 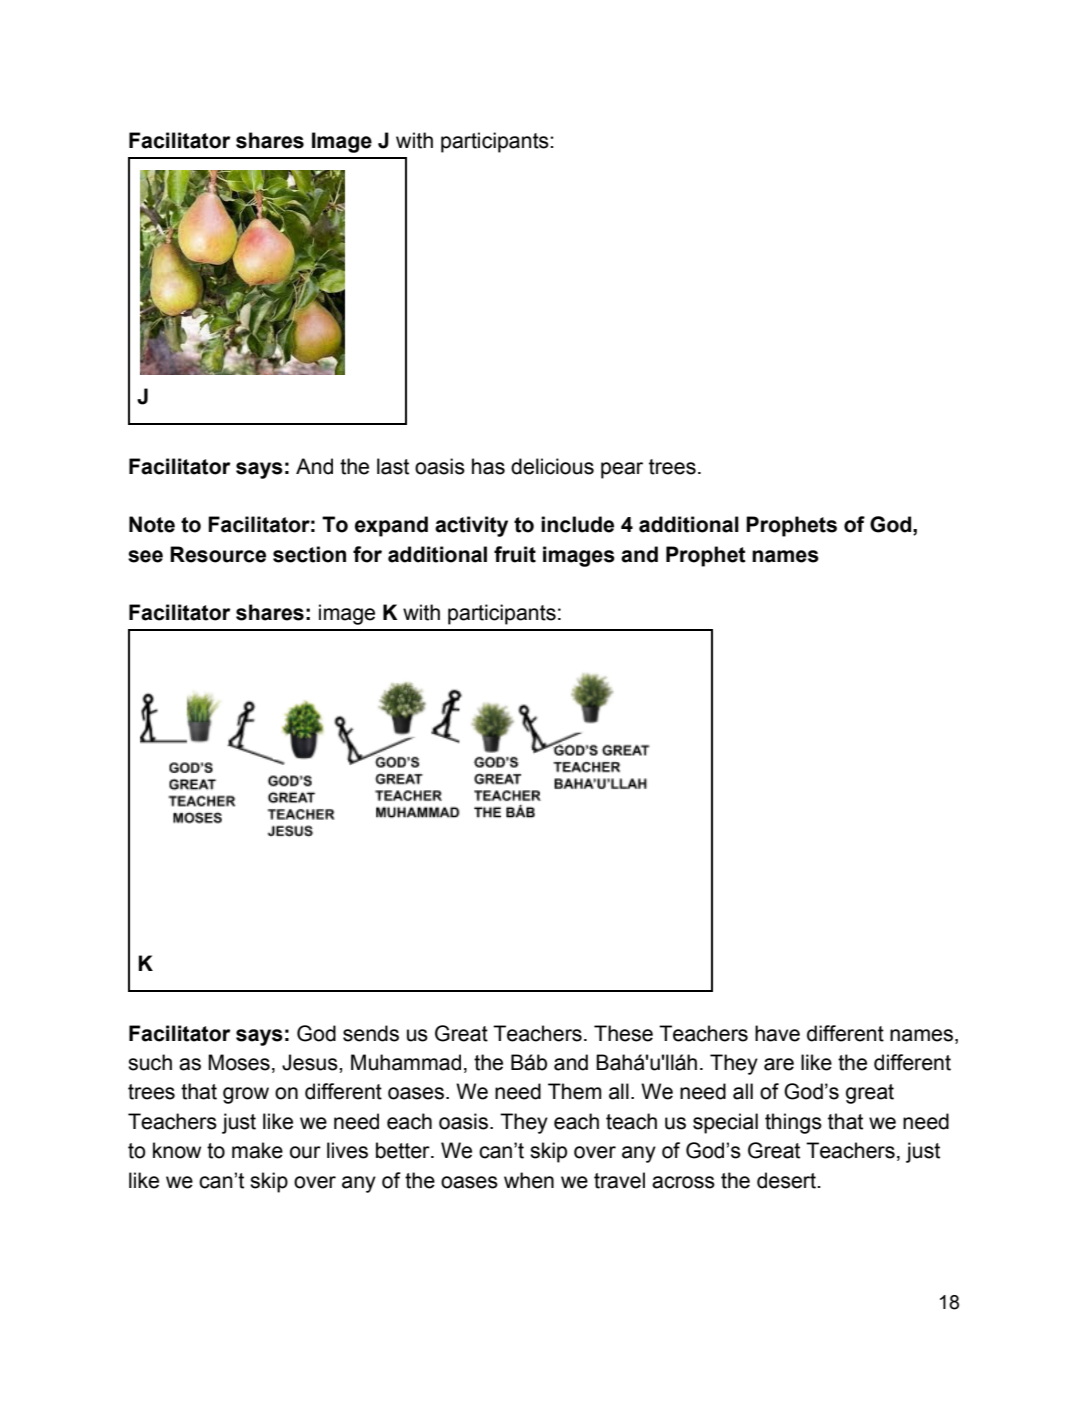 What do you see at coordinates (152, 524) in the image?
I see `Note` at bounding box center [152, 524].
